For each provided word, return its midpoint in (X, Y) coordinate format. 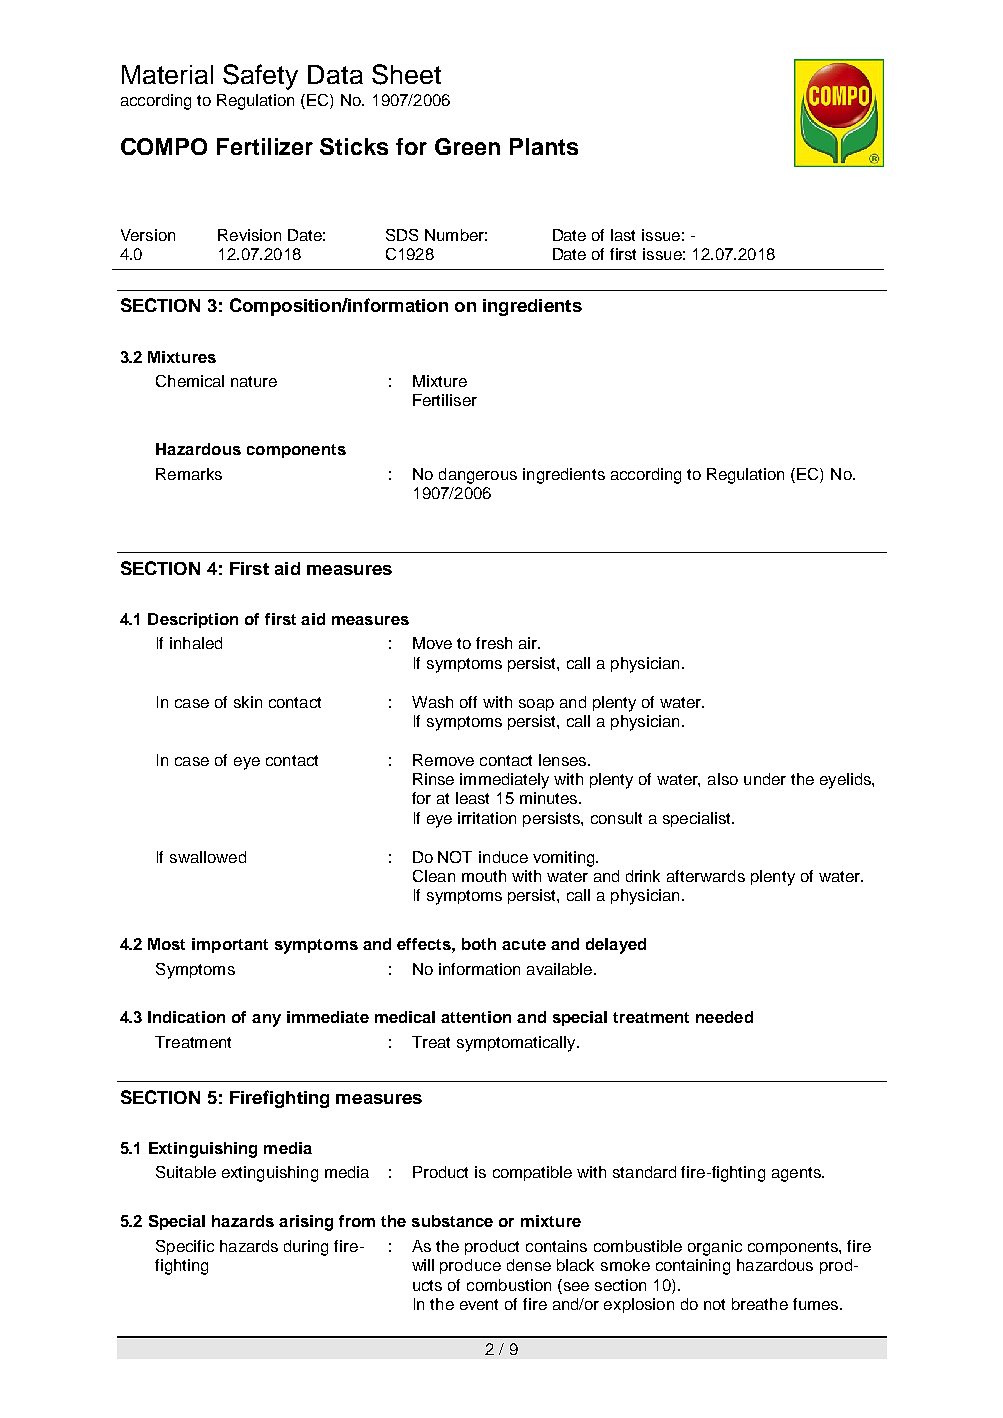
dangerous (478, 476)
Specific (185, 1247)
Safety (260, 77)
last (623, 235)
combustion (509, 1285)
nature (254, 381)
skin (248, 702)
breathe (760, 1304)
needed (724, 1017)
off (468, 702)
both (479, 944)
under (765, 779)
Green (467, 146)
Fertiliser (445, 400)
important (230, 945)
